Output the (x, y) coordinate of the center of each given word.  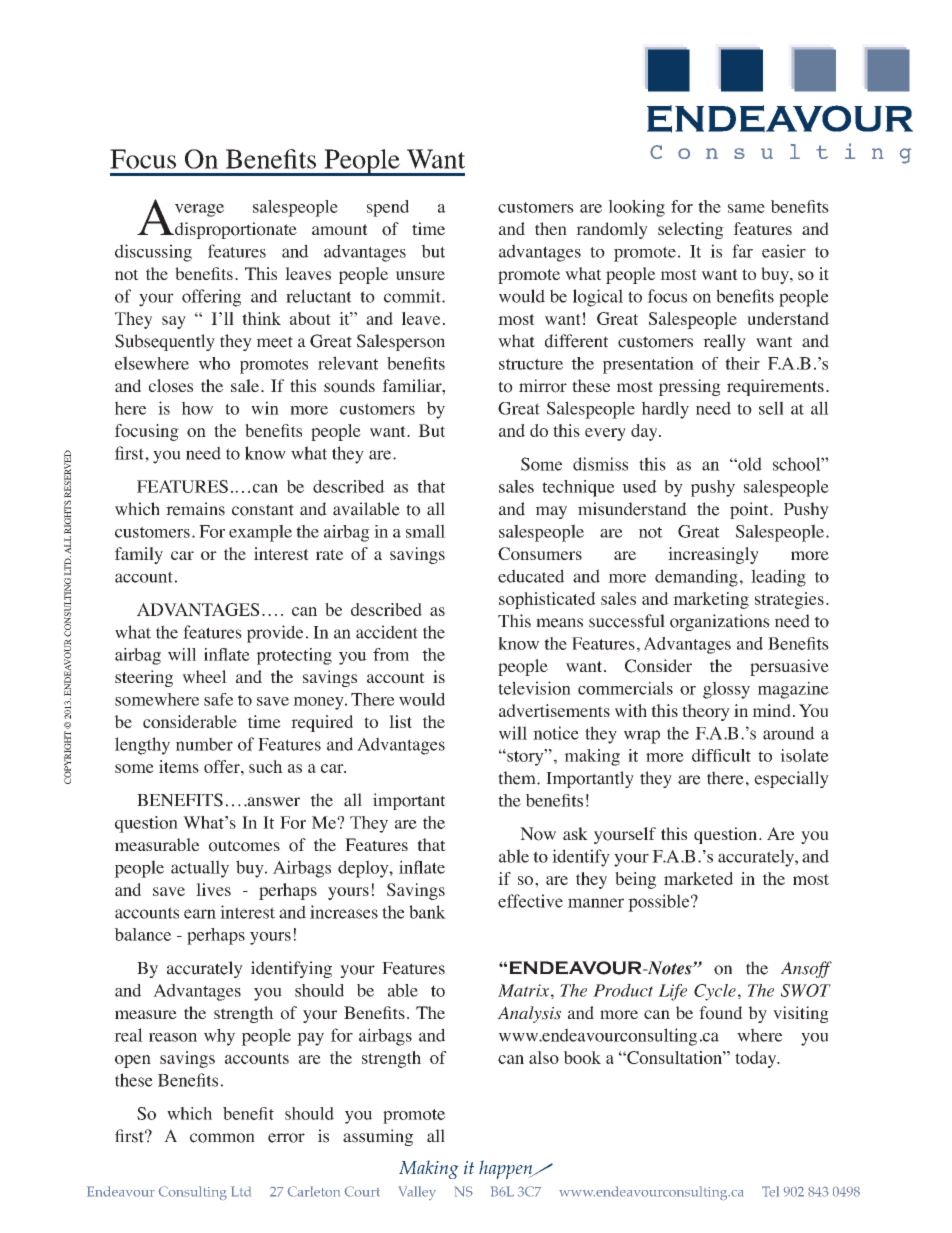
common (222, 1138)
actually (200, 869)
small (425, 531)
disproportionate (235, 230)
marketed (698, 878)
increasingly (713, 555)
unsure (420, 275)
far (742, 251)
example (260, 533)
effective (530, 901)
